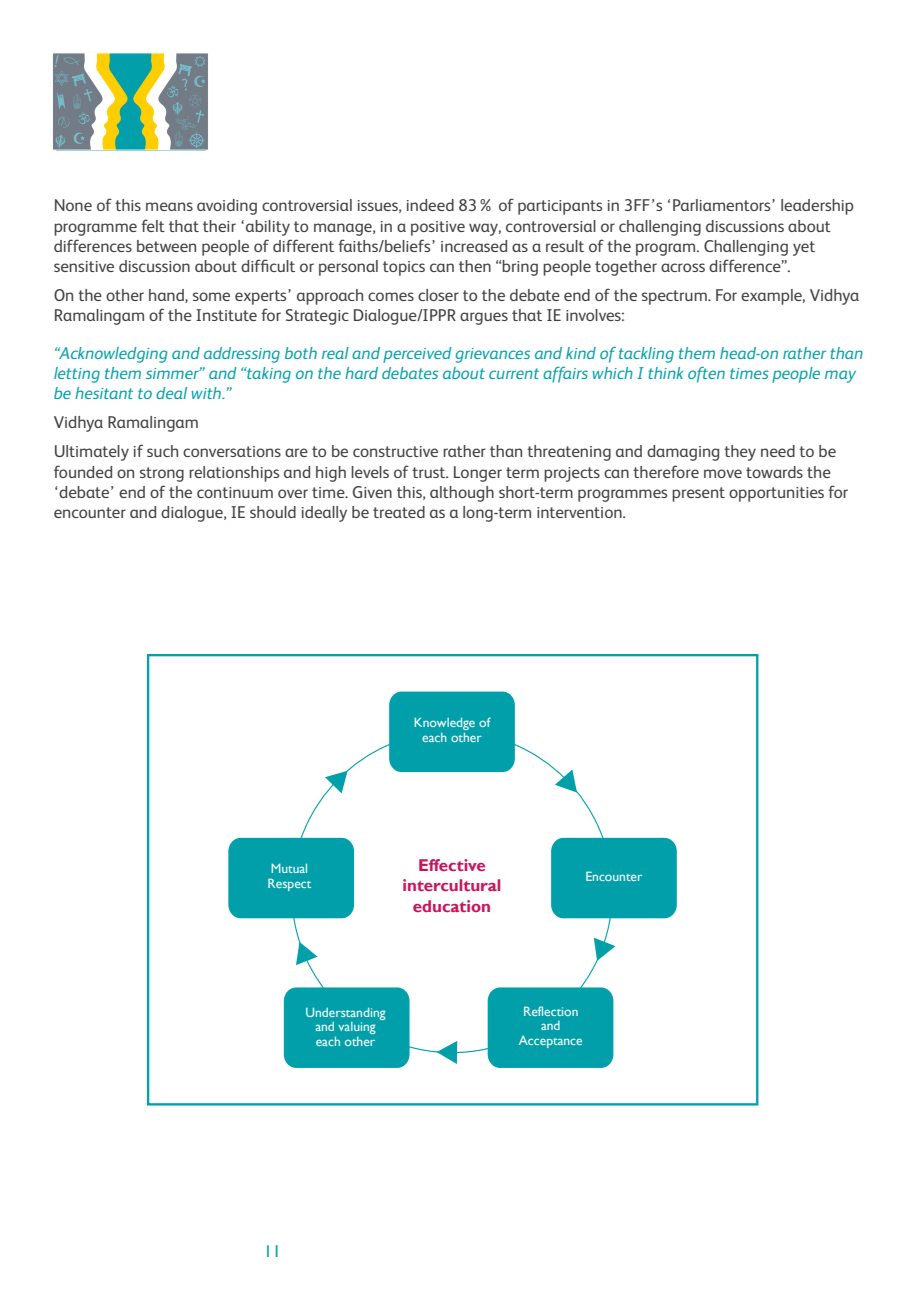 The image size is (924, 1308). What do you see at coordinates (289, 868) in the page?
I see `Mutual` at bounding box center [289, 868].
